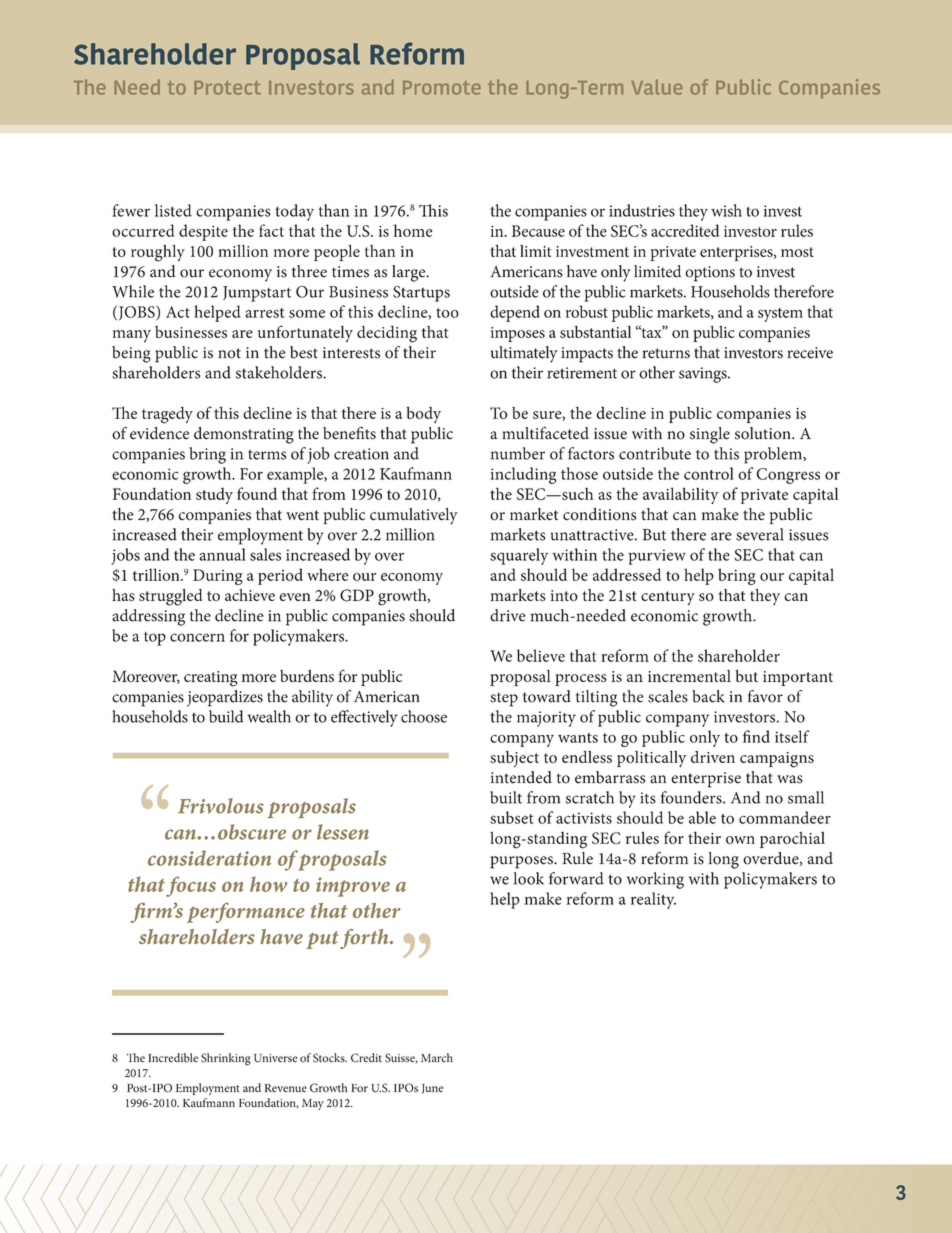  I want to click on March, so click(437, 1058).
